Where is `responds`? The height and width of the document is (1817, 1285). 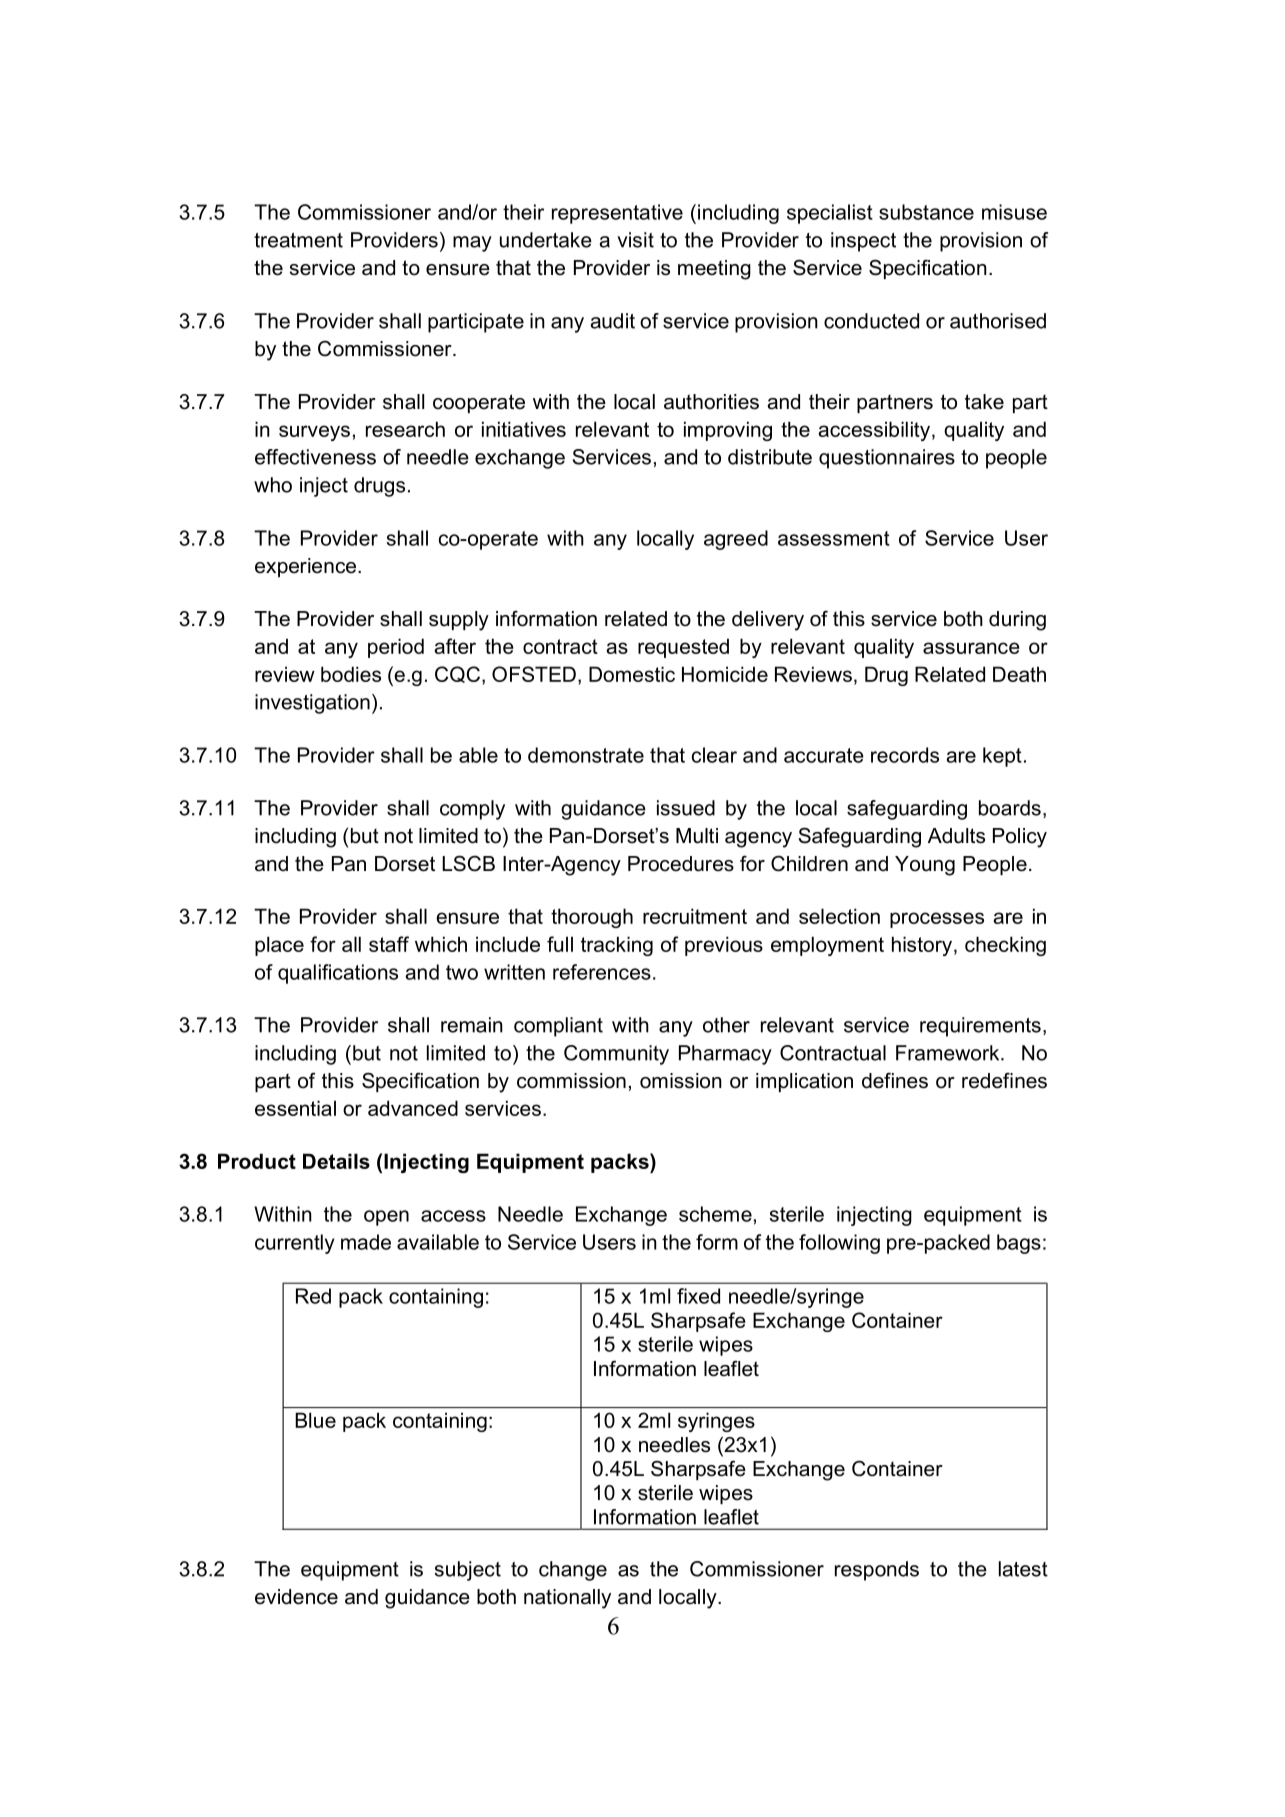
responds is located at coordinates (877, 1571).
